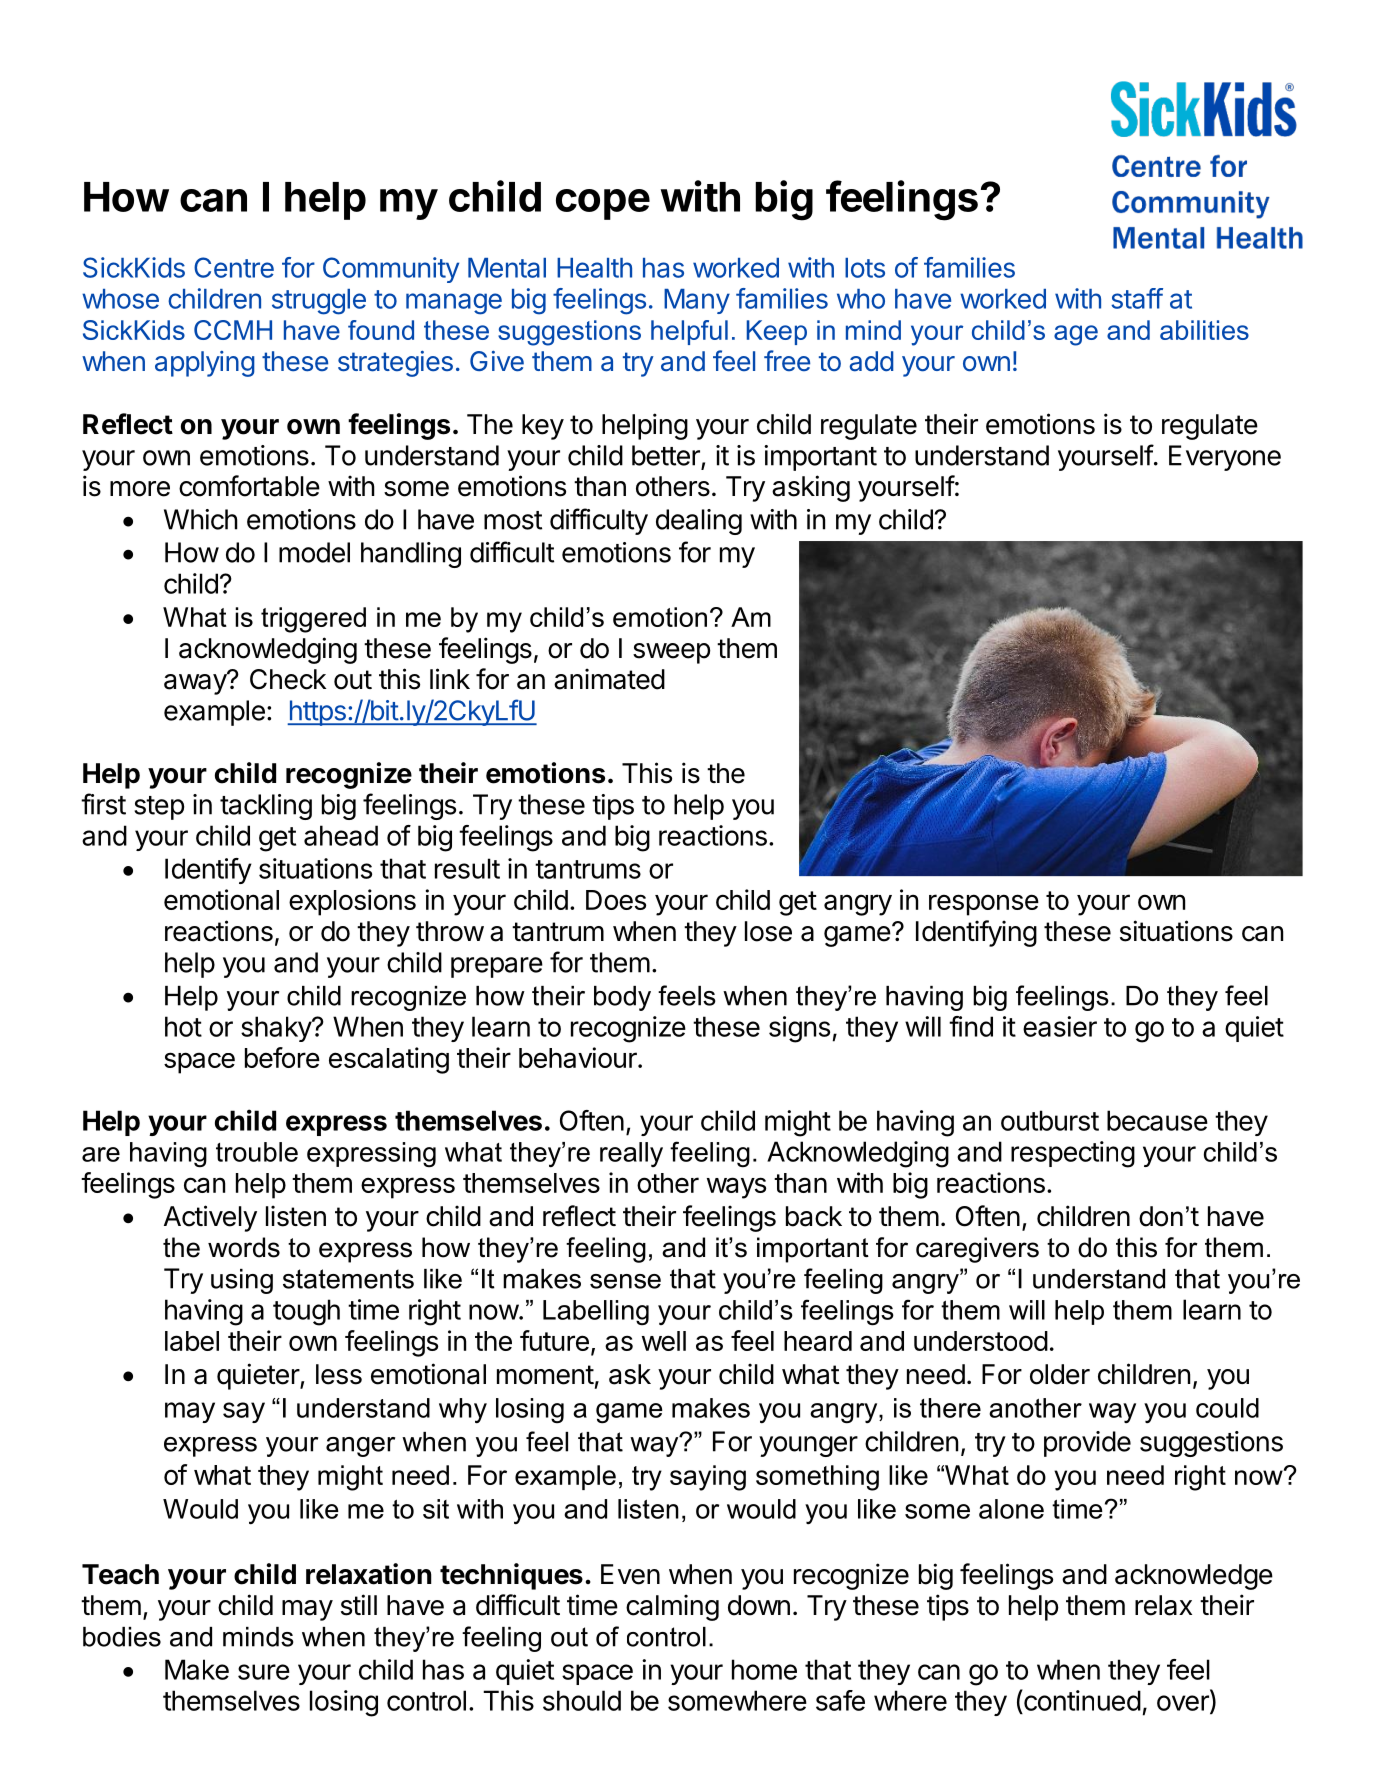 This screenshot has width=1384, height=1791. Describe the element at coordinates (622, 998) in the screenshot. I see `body` at that location.
